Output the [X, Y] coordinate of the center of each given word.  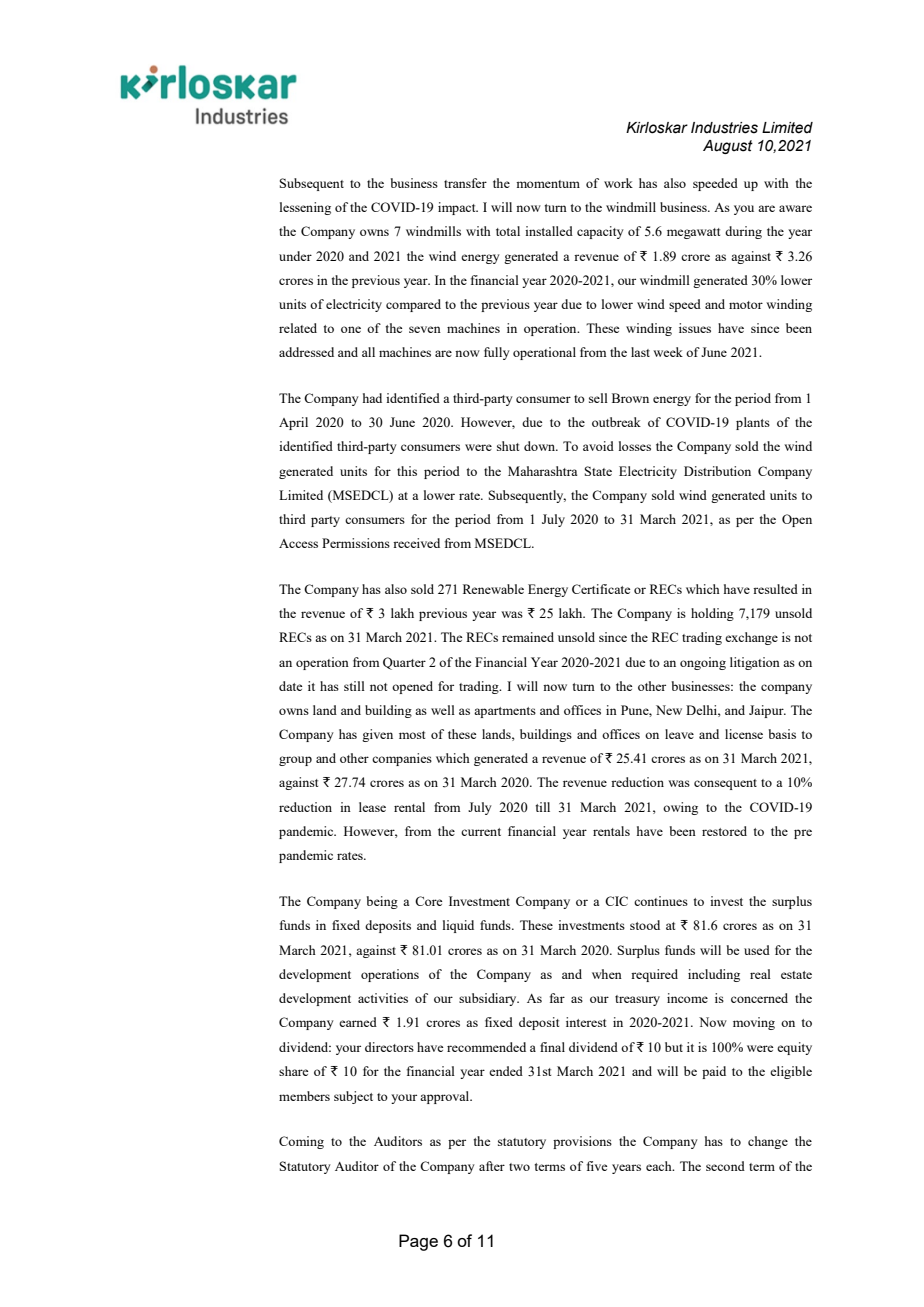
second [725, 1166]
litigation [755, 663]
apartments [505, 712]
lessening [305, 208]
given [377, 735]
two [519, 1167]
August [728, 147]
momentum [548, 184]
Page [418, 1242]
